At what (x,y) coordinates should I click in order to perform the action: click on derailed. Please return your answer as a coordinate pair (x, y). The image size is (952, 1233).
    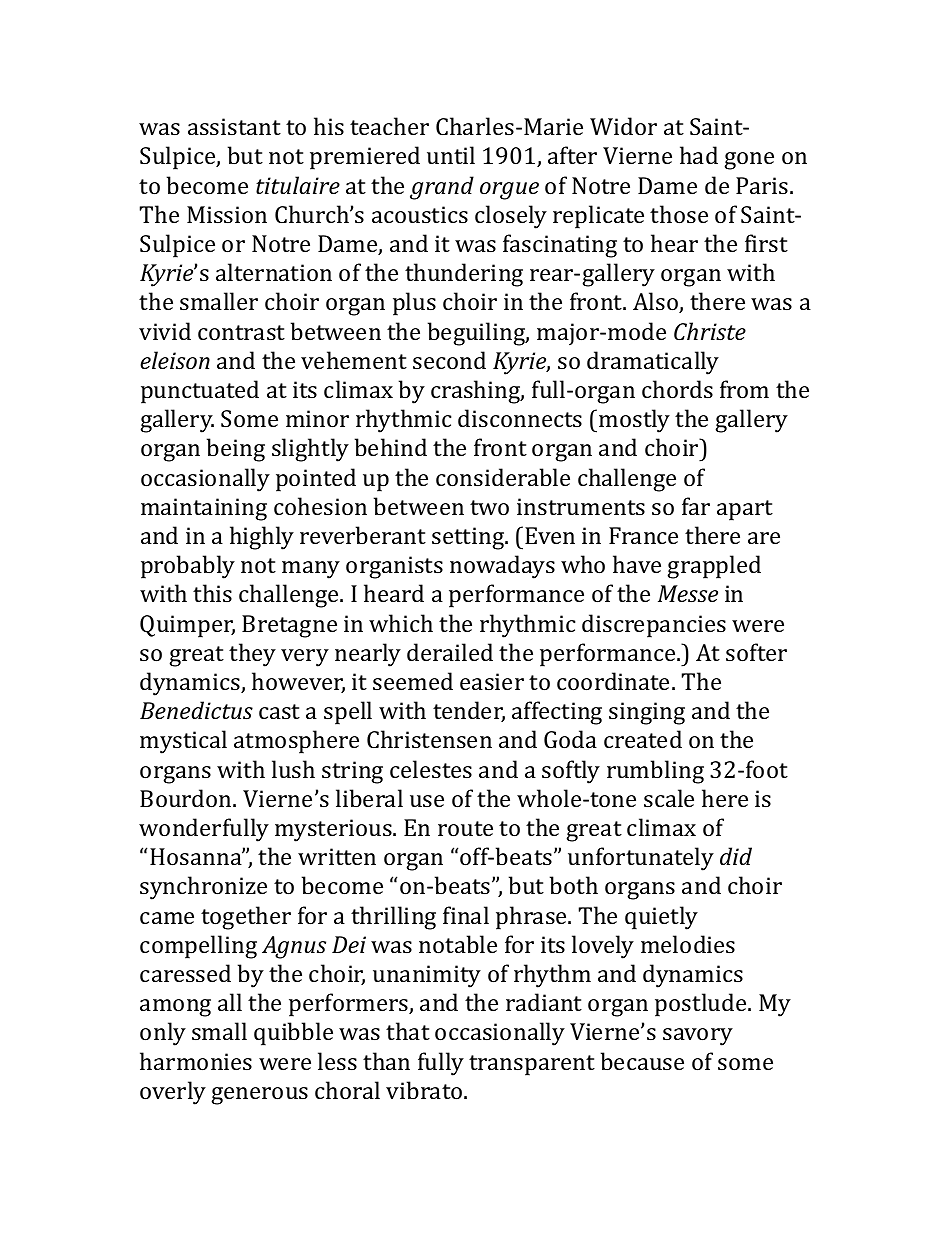
    Looking at the image, I should click on (450, 652).
